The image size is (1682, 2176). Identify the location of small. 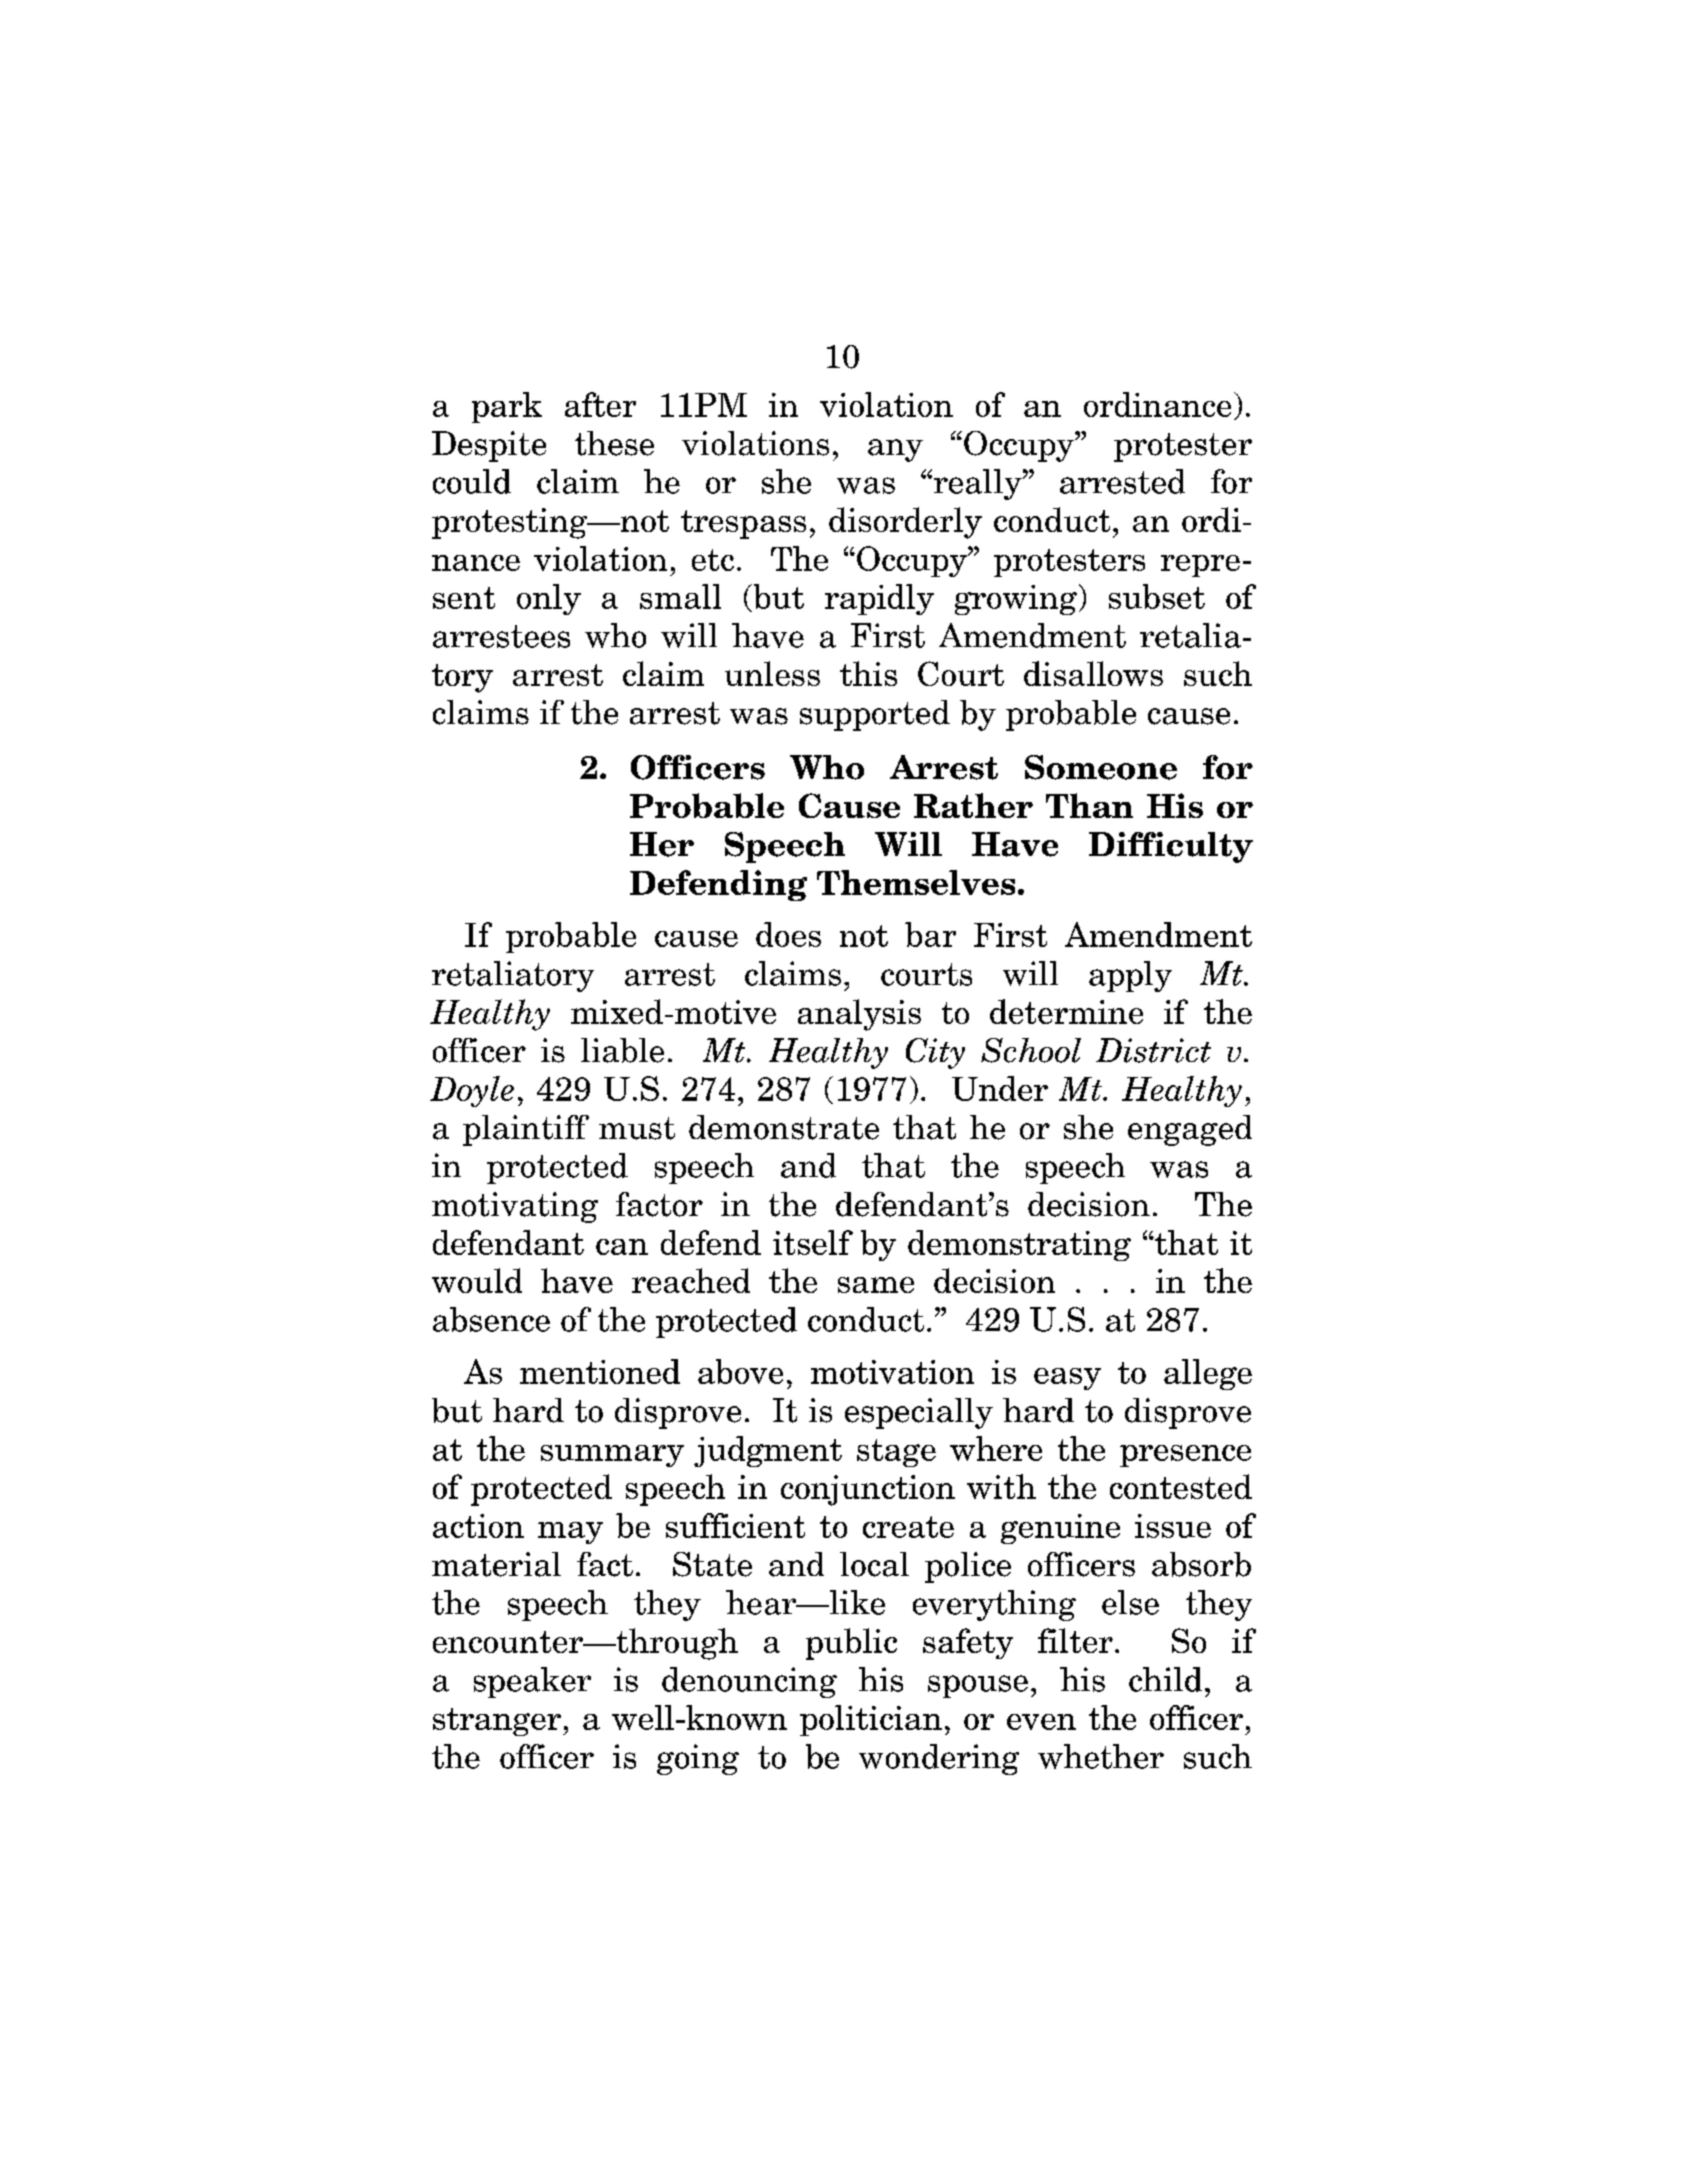
(680, 596).
